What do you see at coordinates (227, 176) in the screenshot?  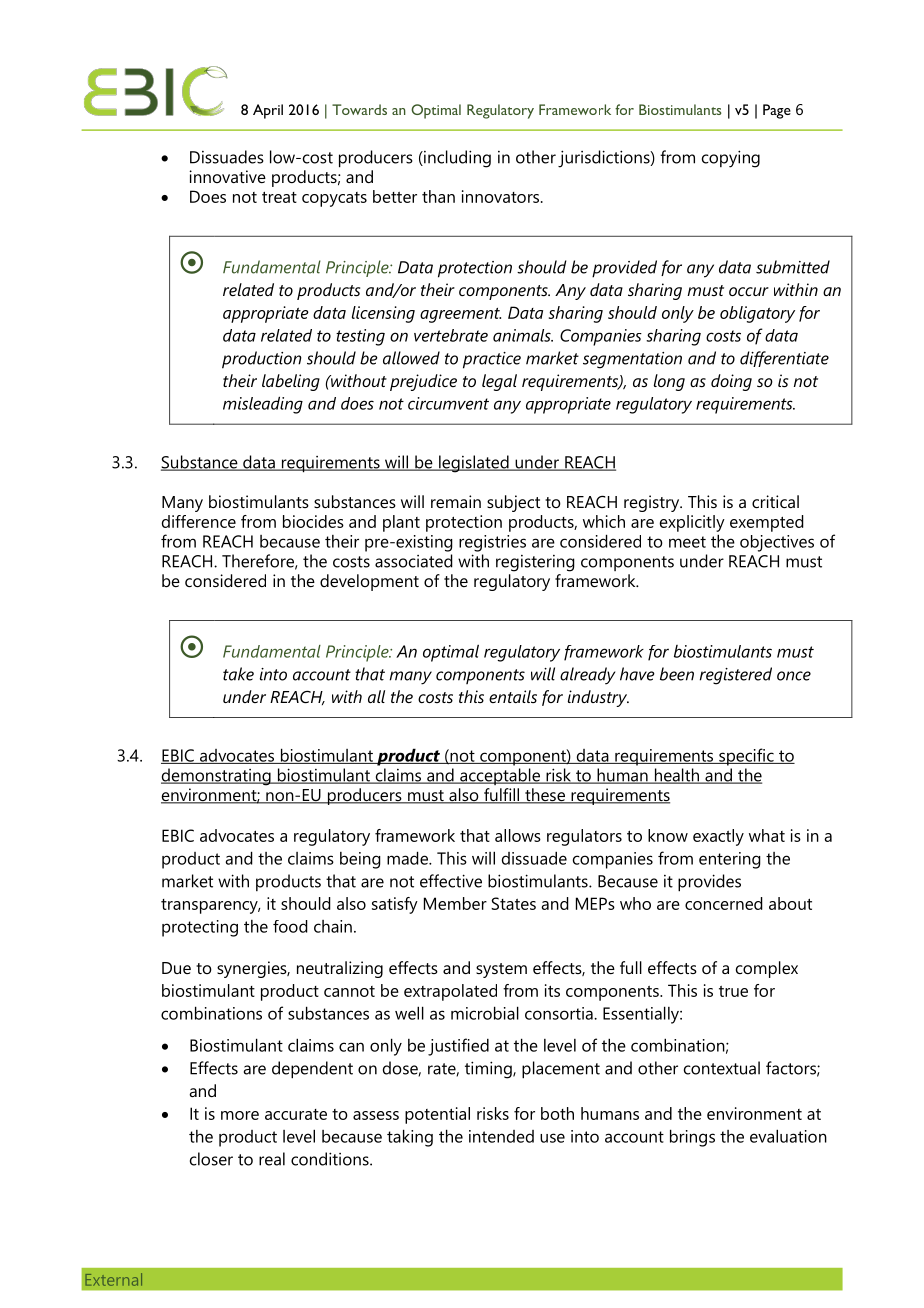 I see `innovative` at bounding box center [227, 176].
